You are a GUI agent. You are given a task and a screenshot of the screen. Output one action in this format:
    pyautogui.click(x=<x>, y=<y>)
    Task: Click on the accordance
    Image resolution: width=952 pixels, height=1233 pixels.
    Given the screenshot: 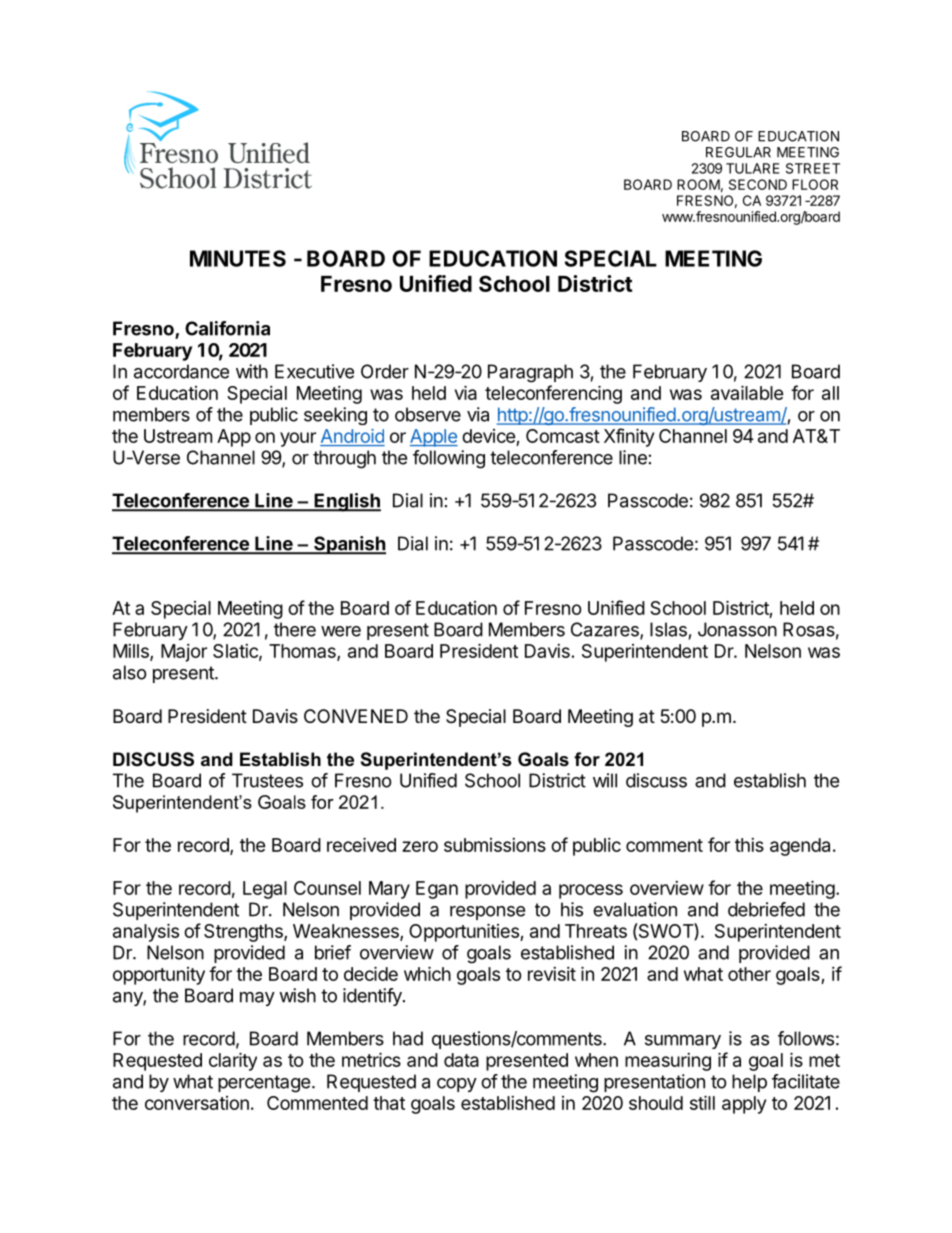 What is the action you would take?
    pyautogui.click(x=181, y=371)
